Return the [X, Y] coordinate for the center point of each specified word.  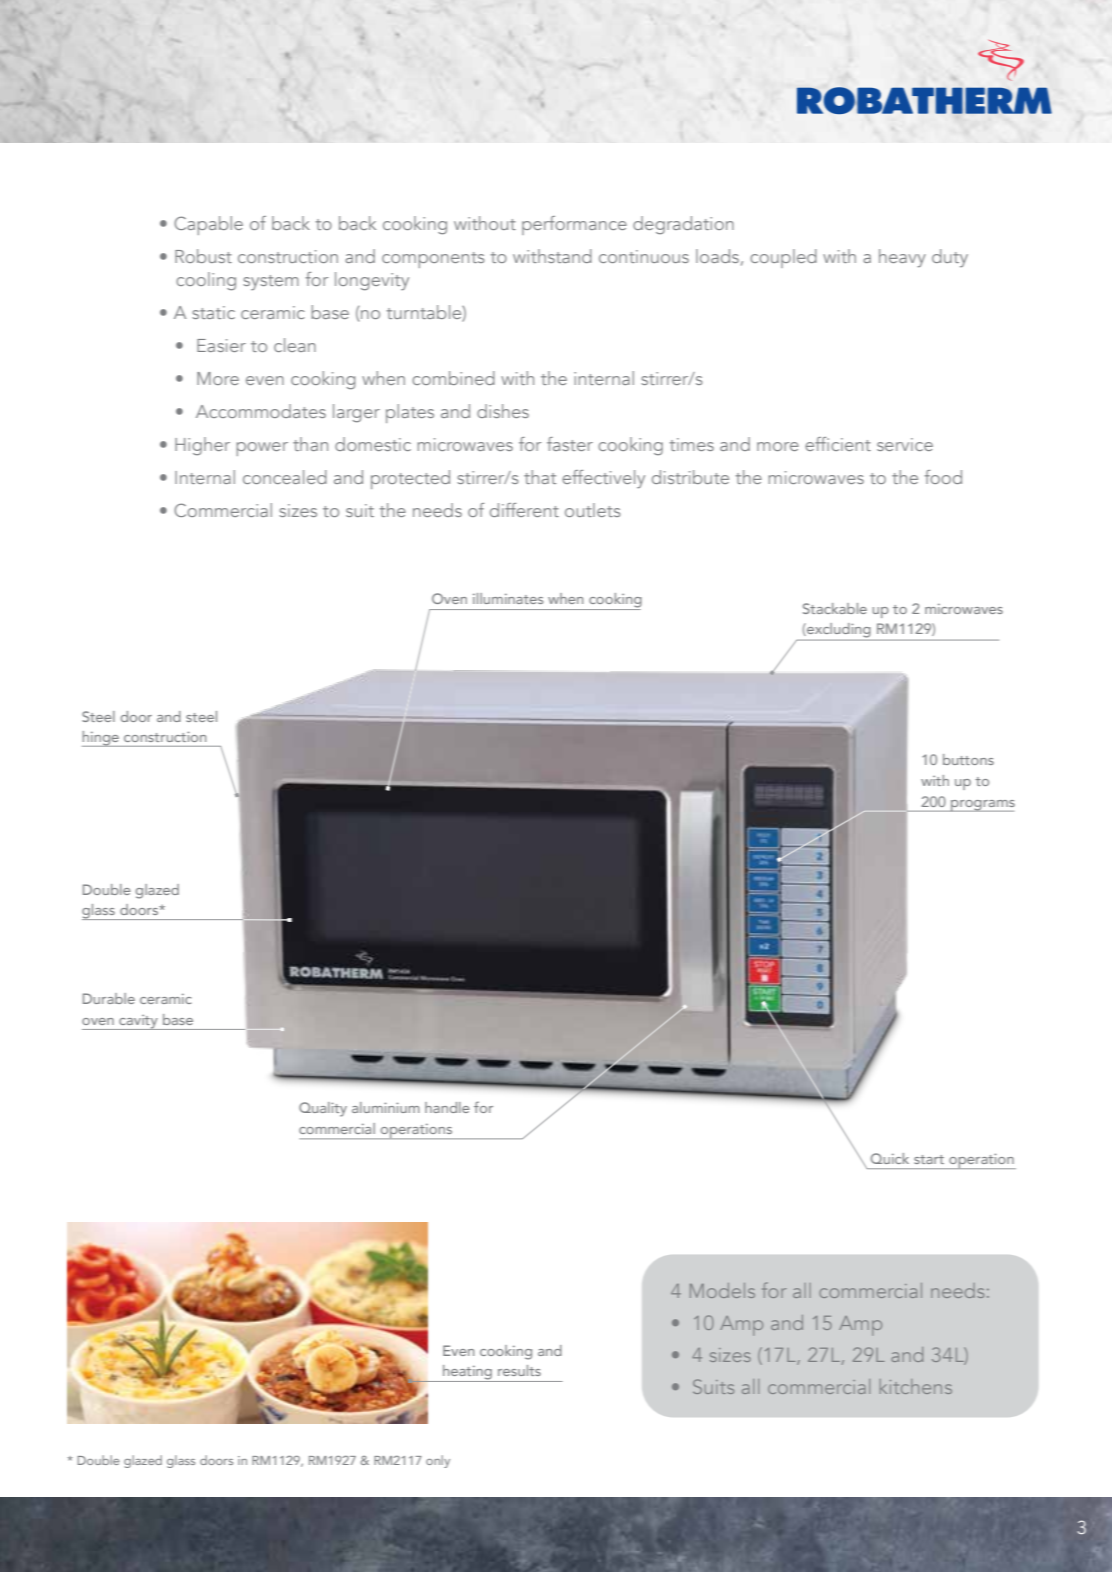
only [438, 1461]
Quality [323, 1109]
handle [447, 1107]
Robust [203, 256]
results [519, 1370]
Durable [109, 998]
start [929, 1159]
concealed [285, 477]
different [524, 510]
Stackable [835, 608]
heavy [902, 258]
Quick [890, 1158]
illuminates [508, 598]
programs [982, 806]
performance [574, 225]
